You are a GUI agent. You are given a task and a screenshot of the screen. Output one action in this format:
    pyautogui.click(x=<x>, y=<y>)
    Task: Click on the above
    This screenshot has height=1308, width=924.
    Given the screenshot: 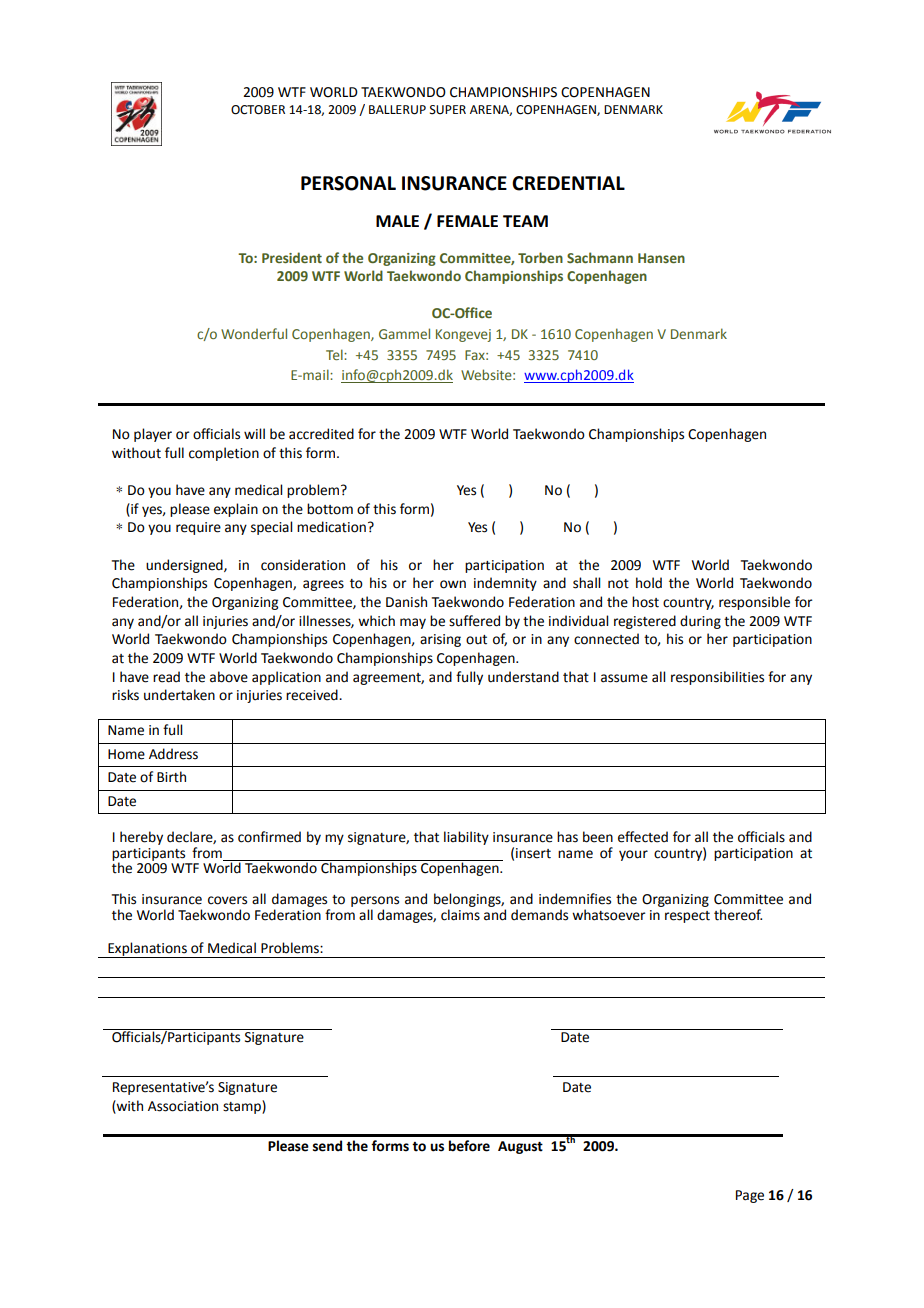 What is the action you would take?
    pyautogui.click(x=229, y=677)
